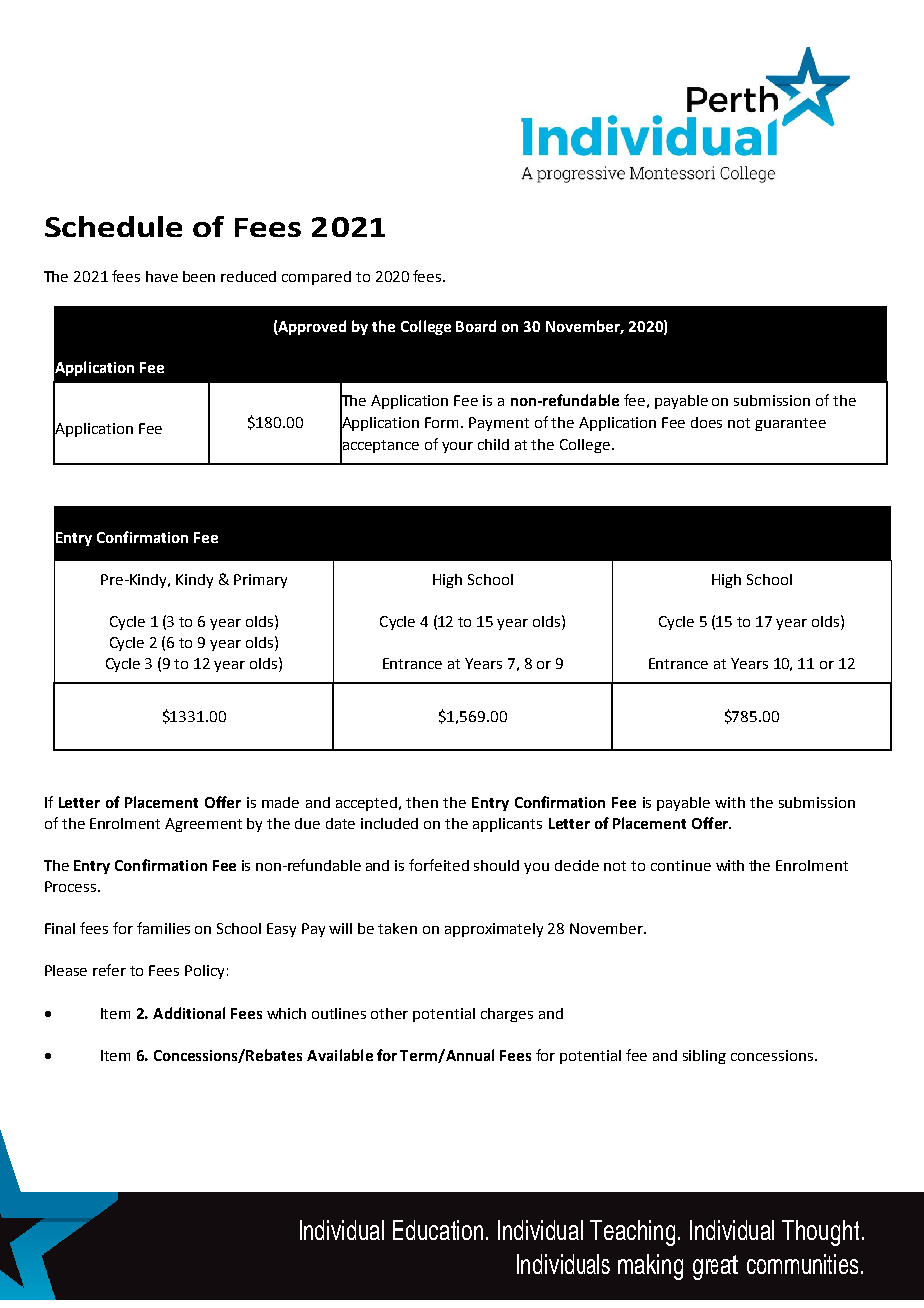 This document has width=924, height=1308. I want to click on then, so click(422, 802).
